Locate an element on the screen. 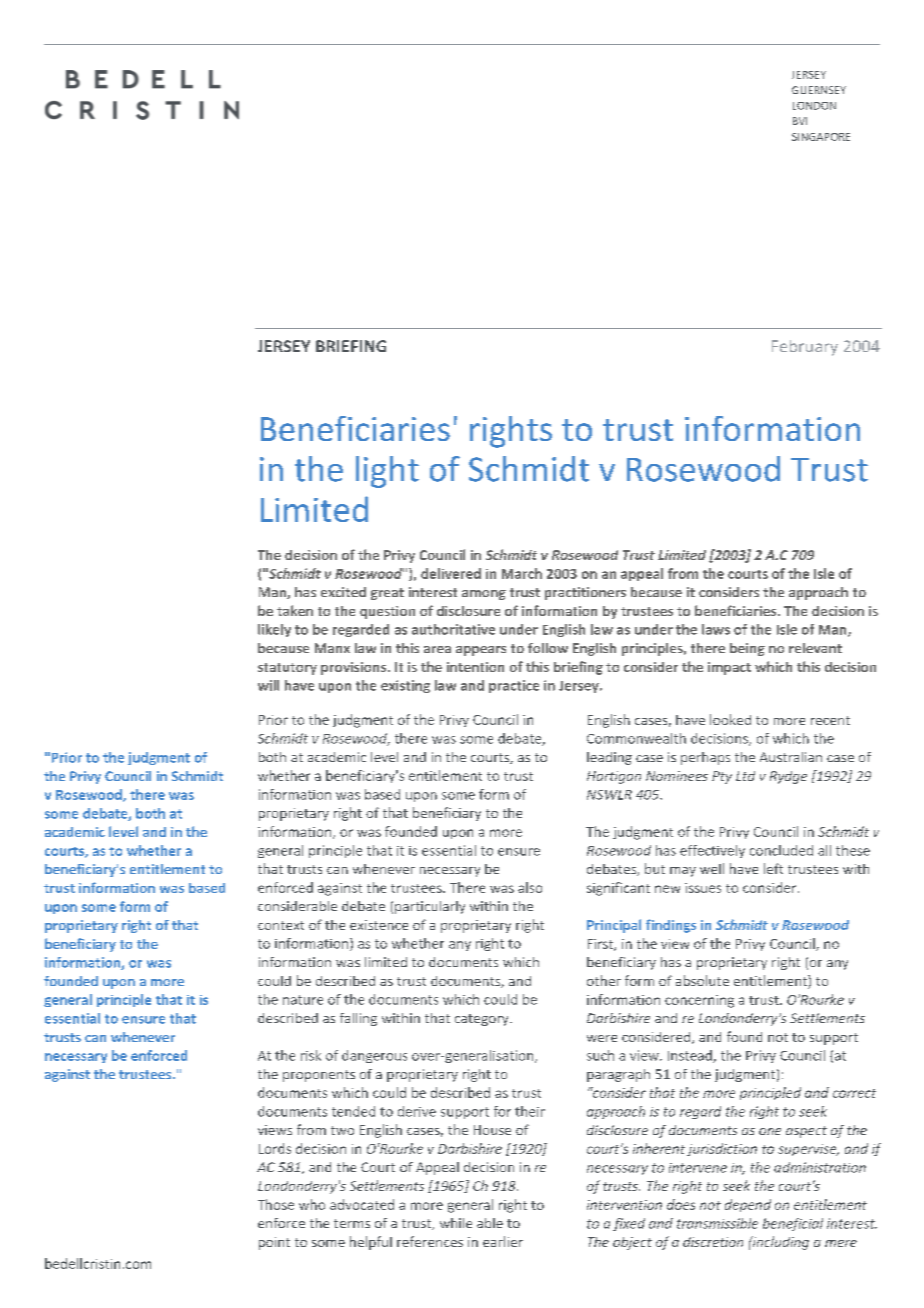 The width and height of the screenshot is (924, 1308). terms is located at coordinates (352, 1223).
